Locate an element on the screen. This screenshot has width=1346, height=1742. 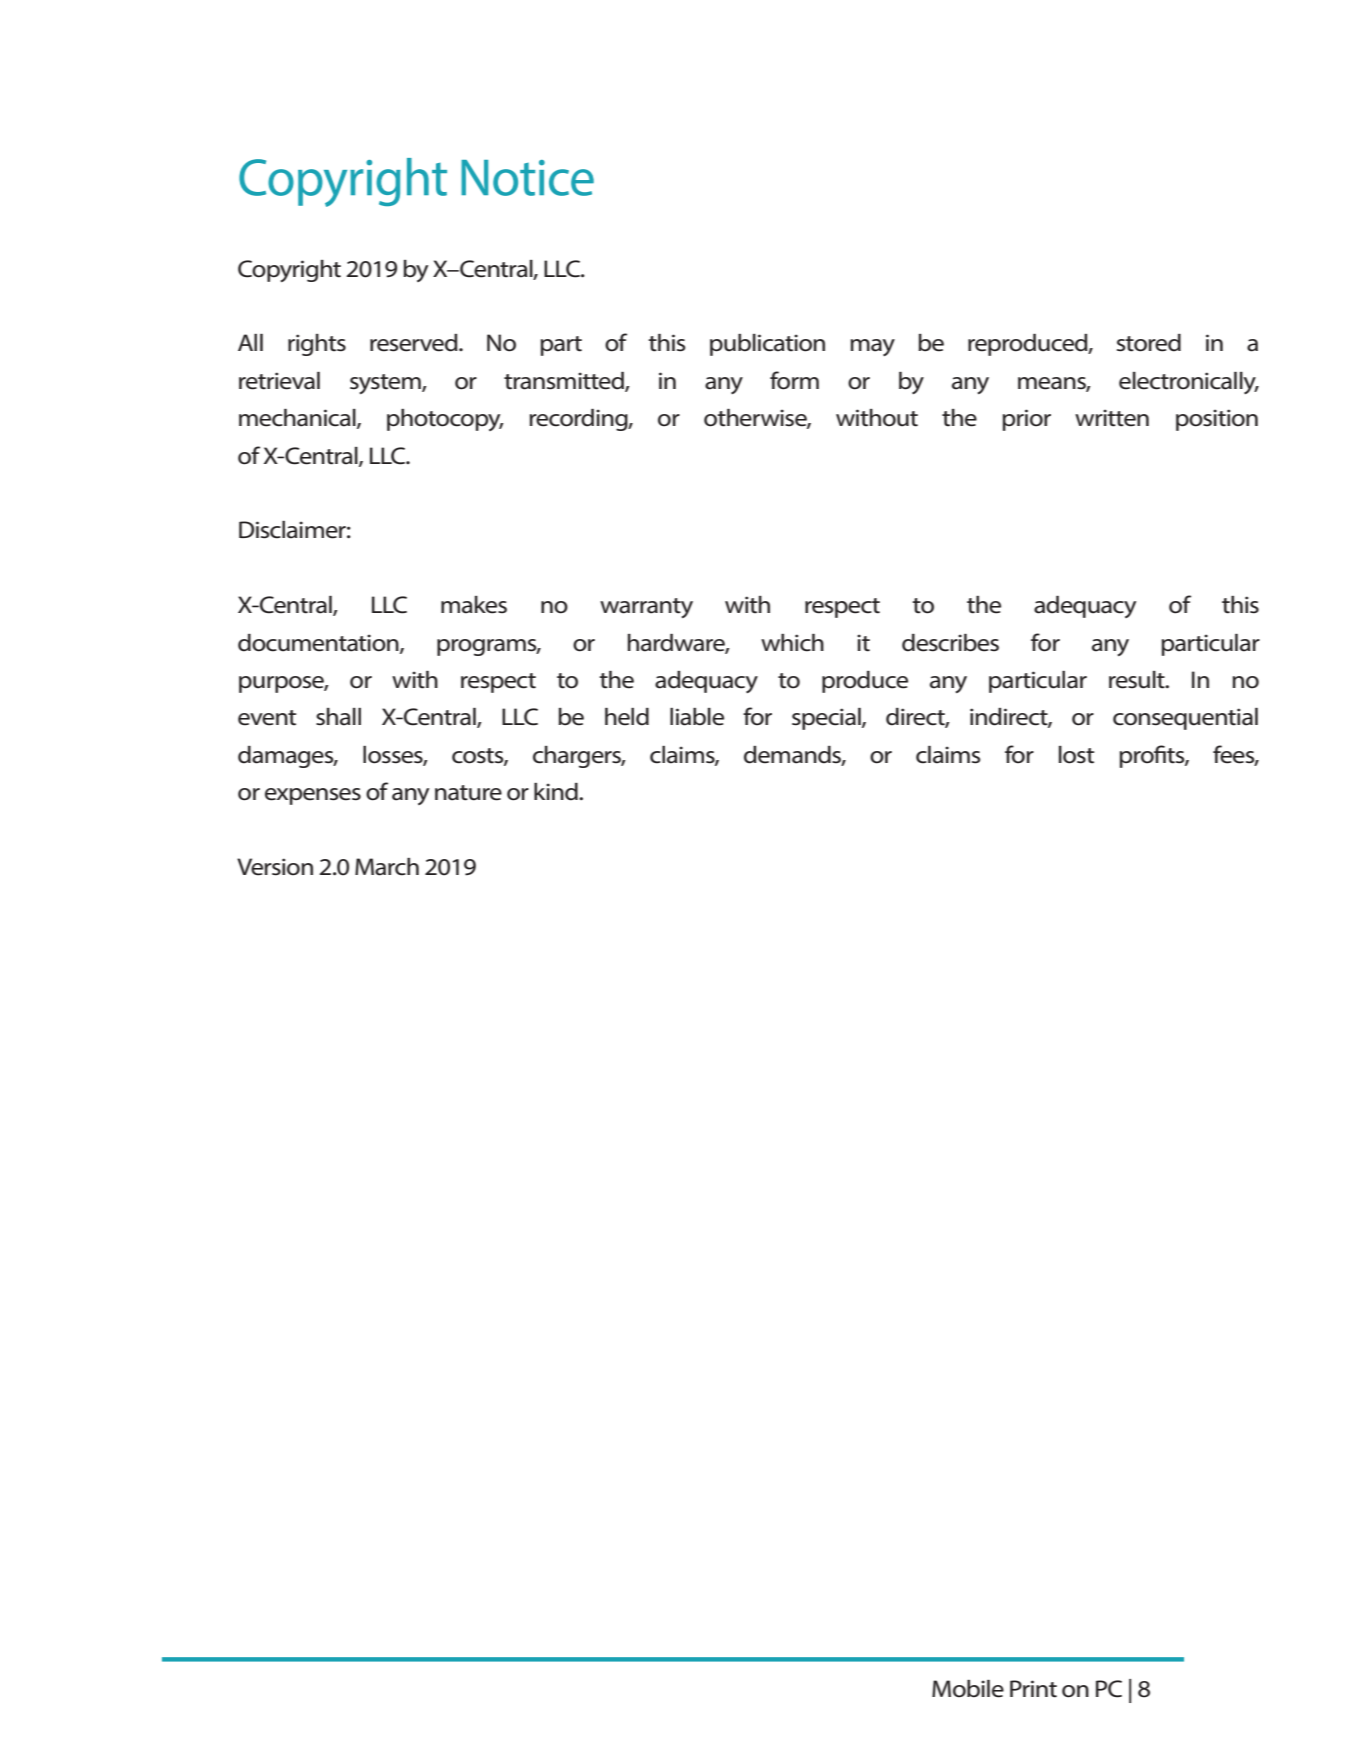
reserved is located at coordinates (415, 343).
